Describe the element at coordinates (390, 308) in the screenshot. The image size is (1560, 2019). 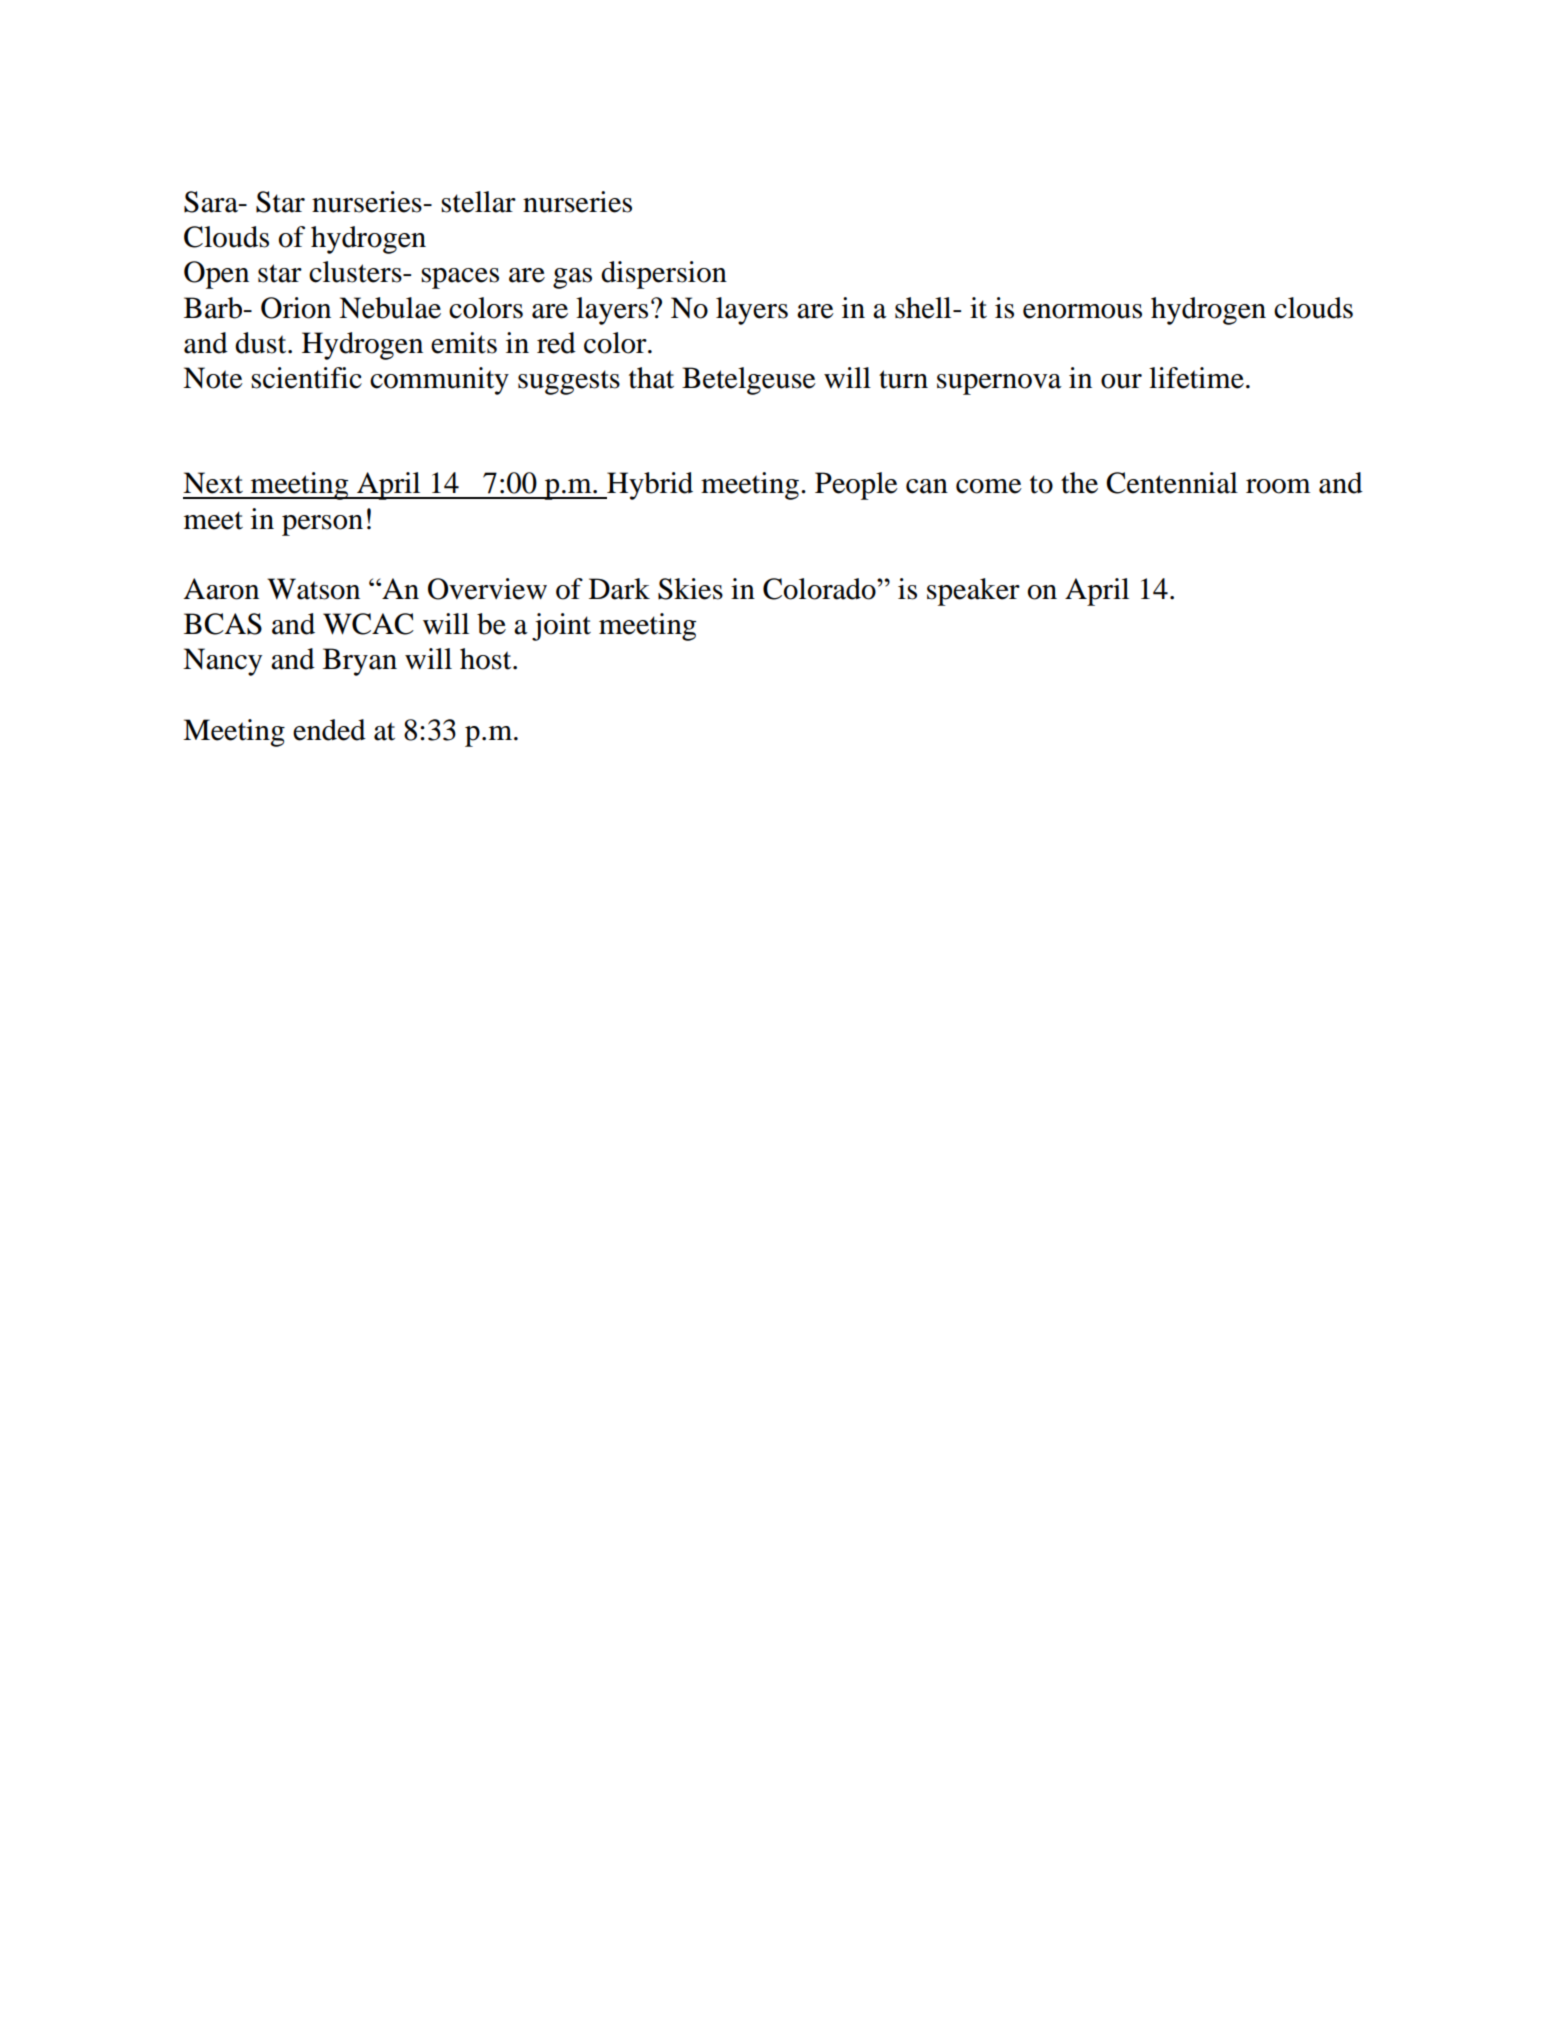
I see `Nebulae` at that location.
